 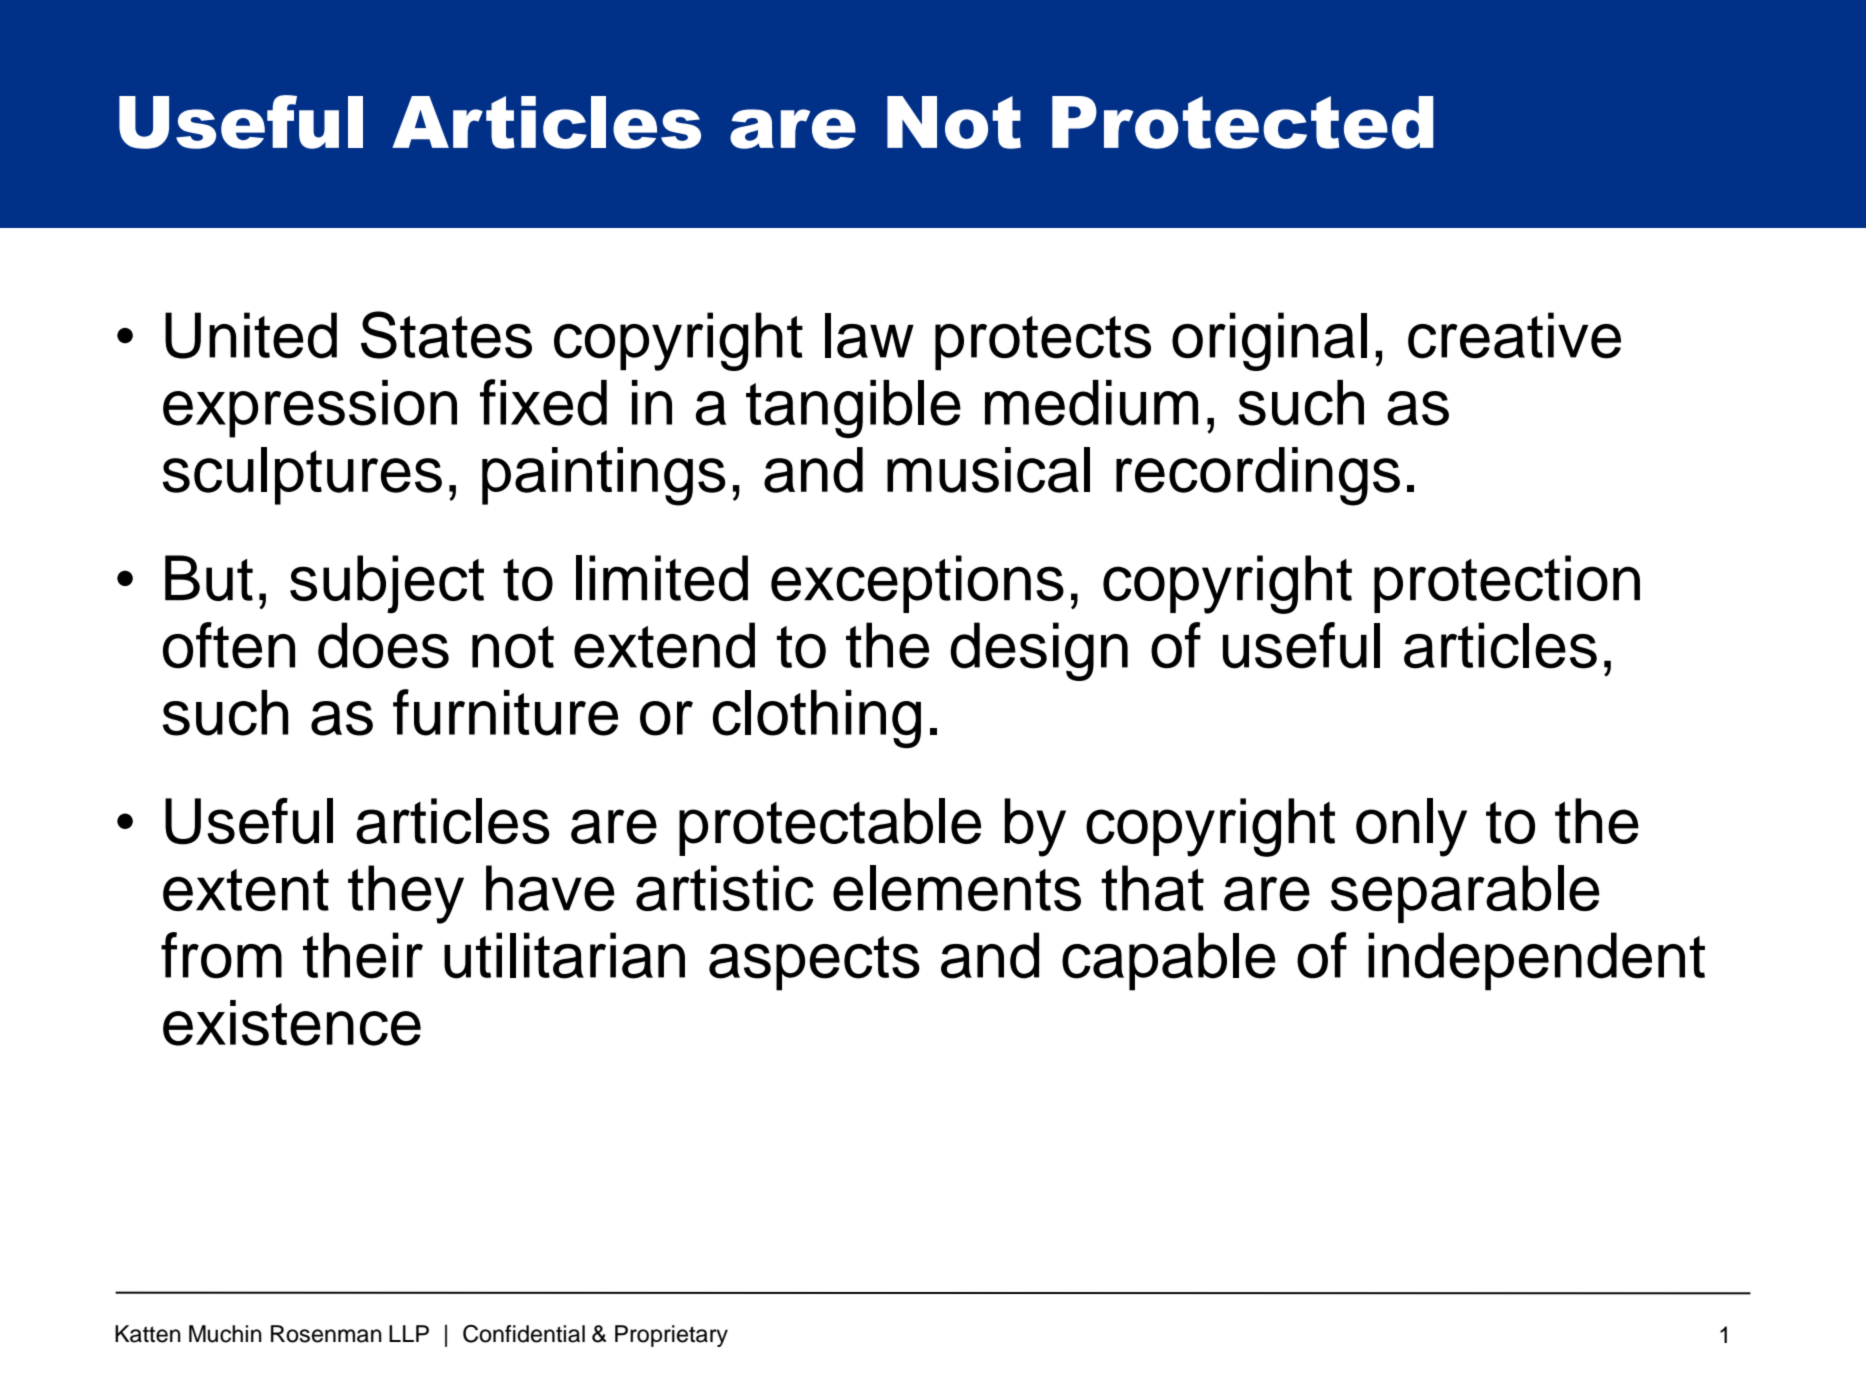 What do you see at coordinates (817, 718) in the screenshot?
I see `clothing` at bounding box center [817, 718].
